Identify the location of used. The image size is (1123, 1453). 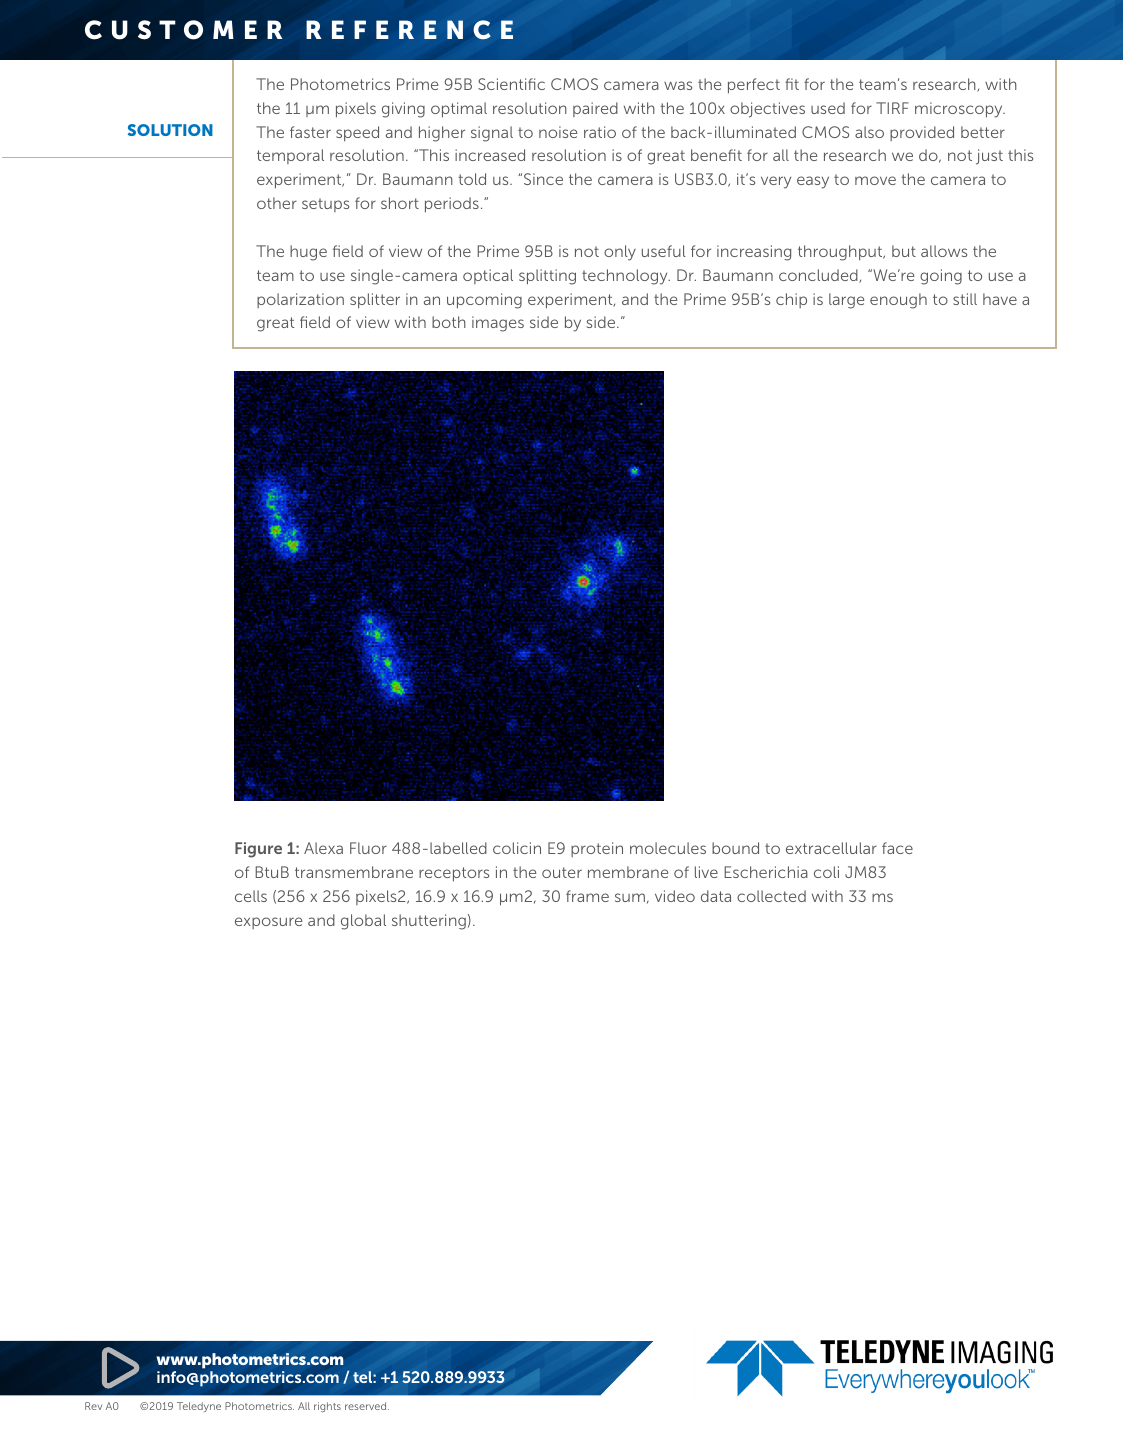
(828, 108).
